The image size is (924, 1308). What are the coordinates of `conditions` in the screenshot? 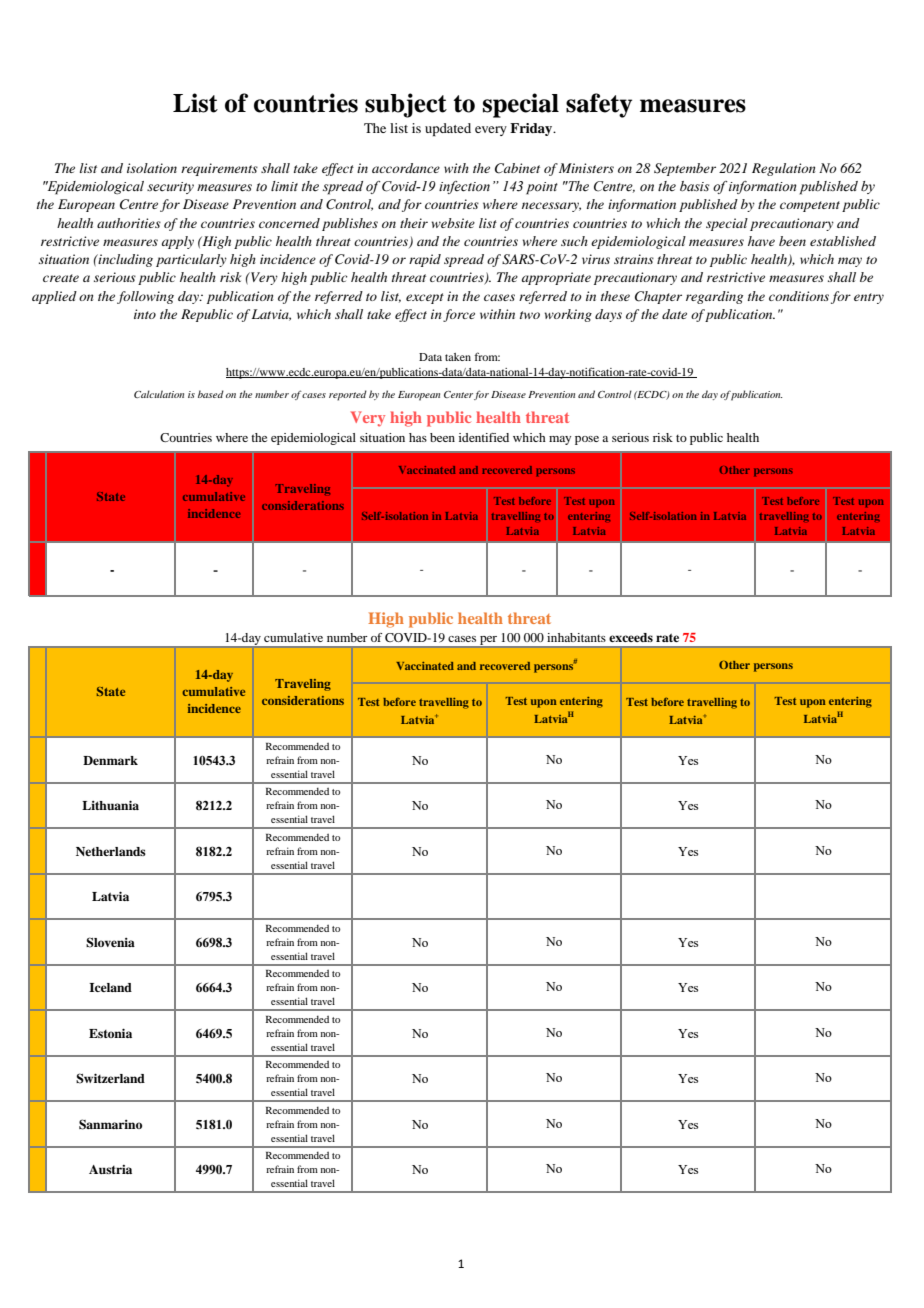 It's located at (799, 296).
